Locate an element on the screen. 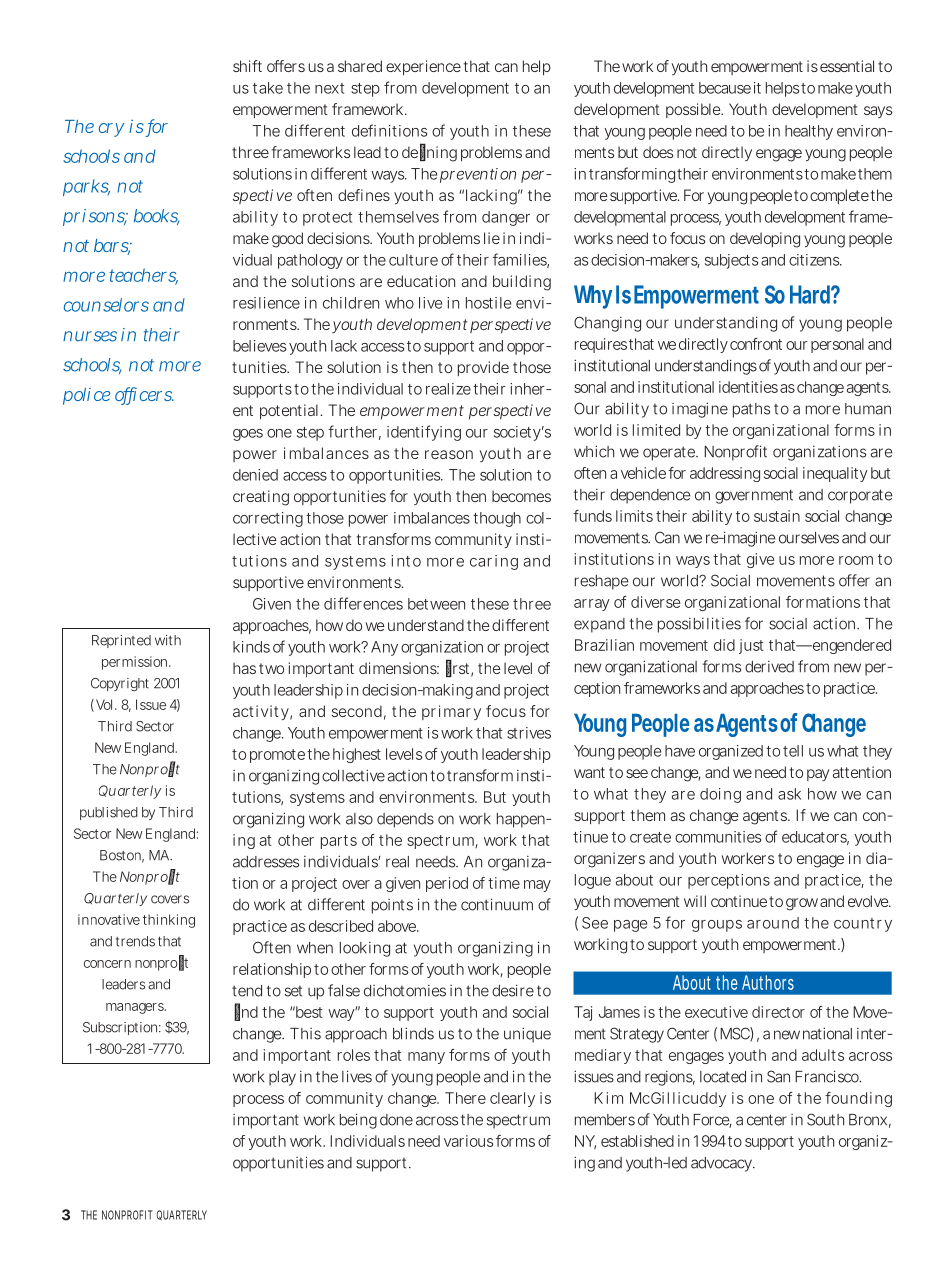 The width and height of the screenshot is (952, 1265). shift is located at coordinates (247, 66).
